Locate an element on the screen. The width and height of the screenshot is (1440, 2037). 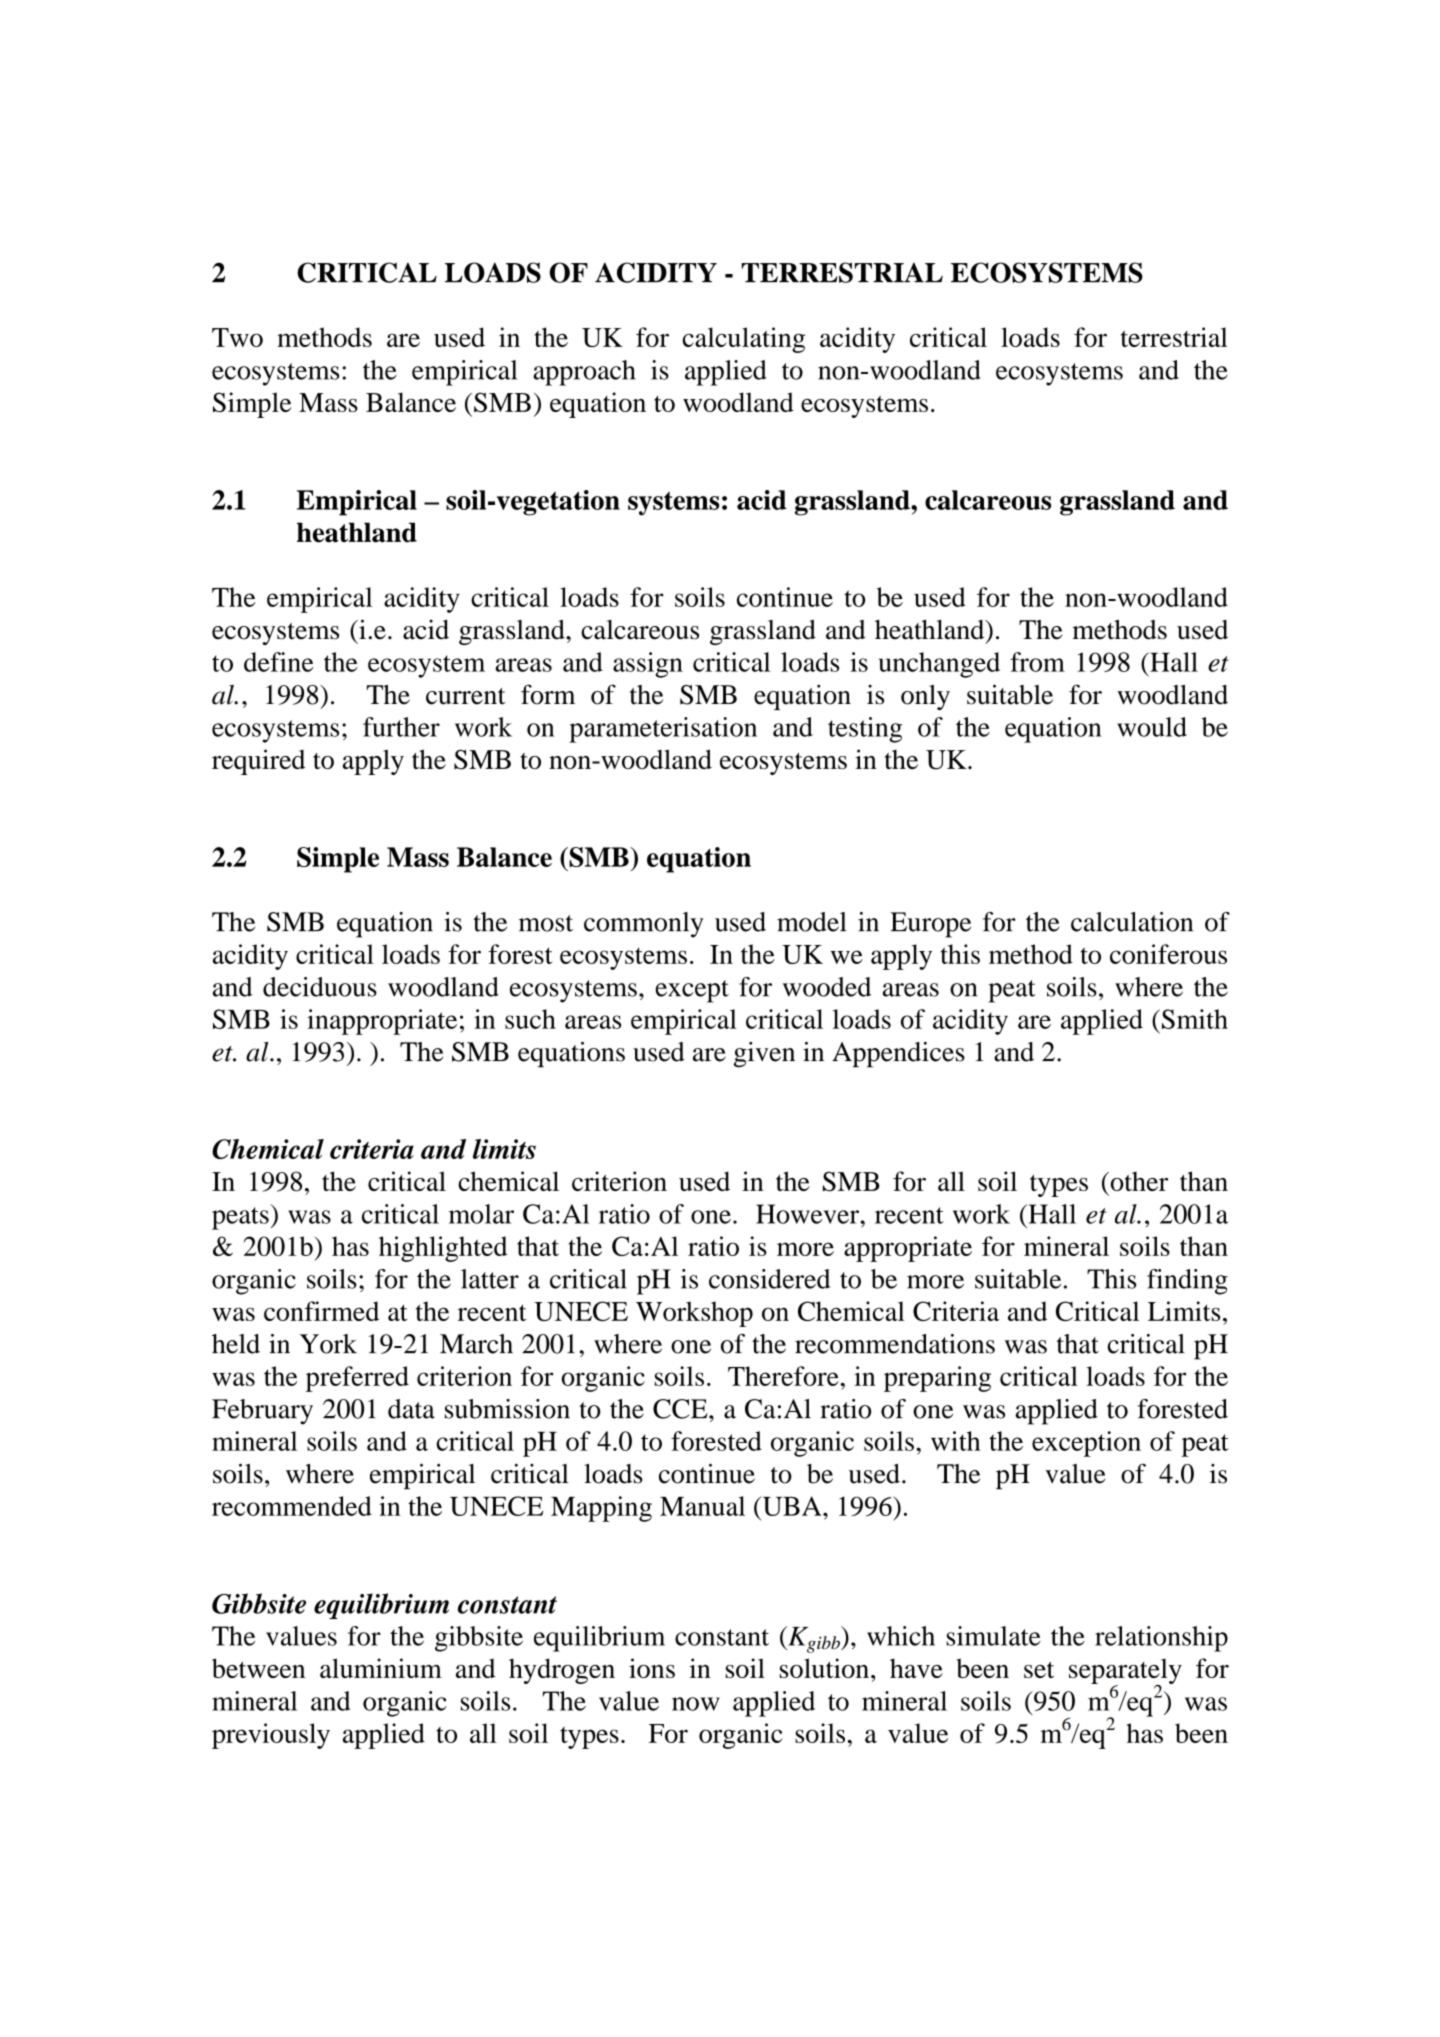
Smith is located at coordinates (1193, 1019).
